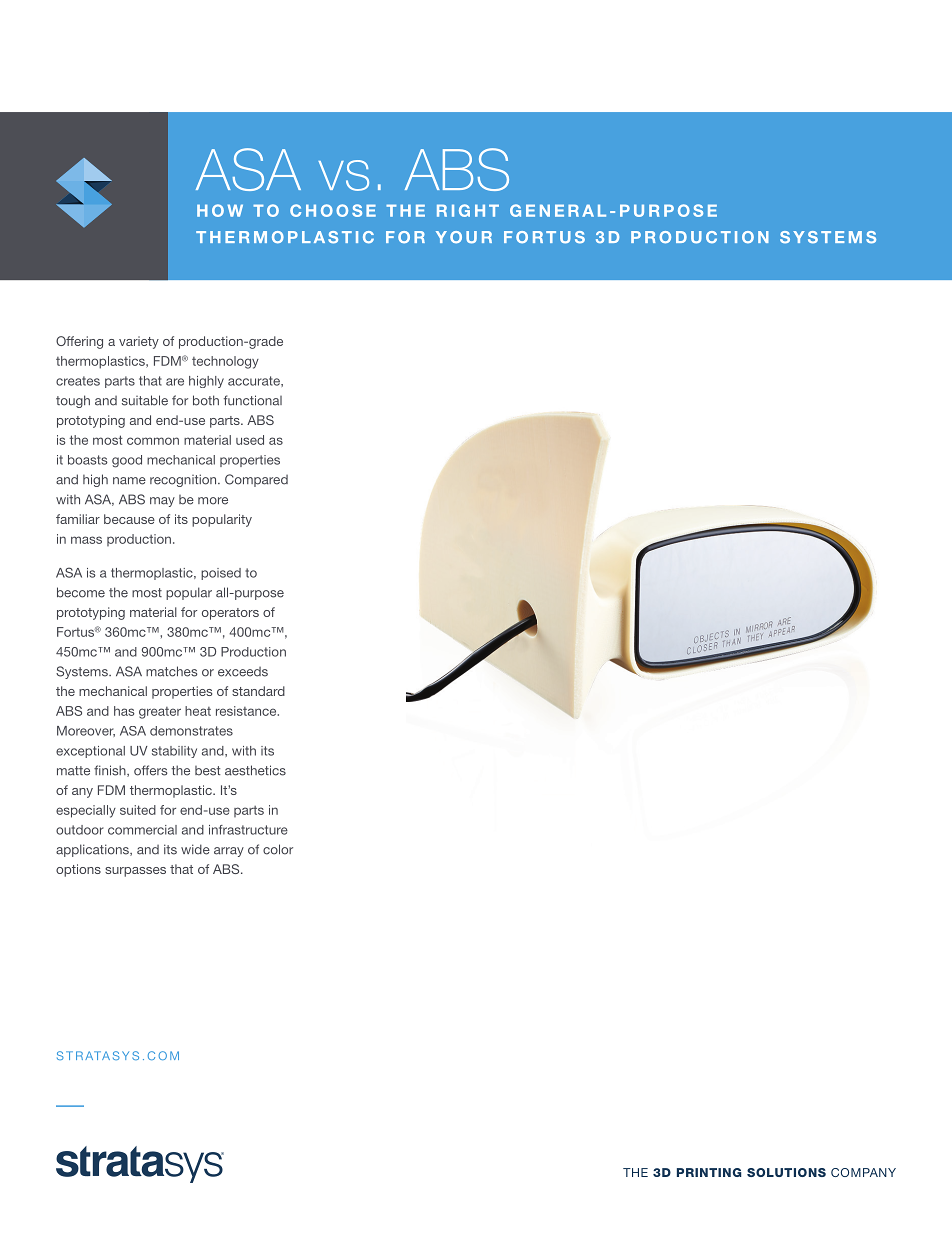 The width and height of the screenshot is (952, 1233). What do you see at coordinates (135, 872) in the screenshot?
I see `surpasses` at bounding box center [135, 872].
